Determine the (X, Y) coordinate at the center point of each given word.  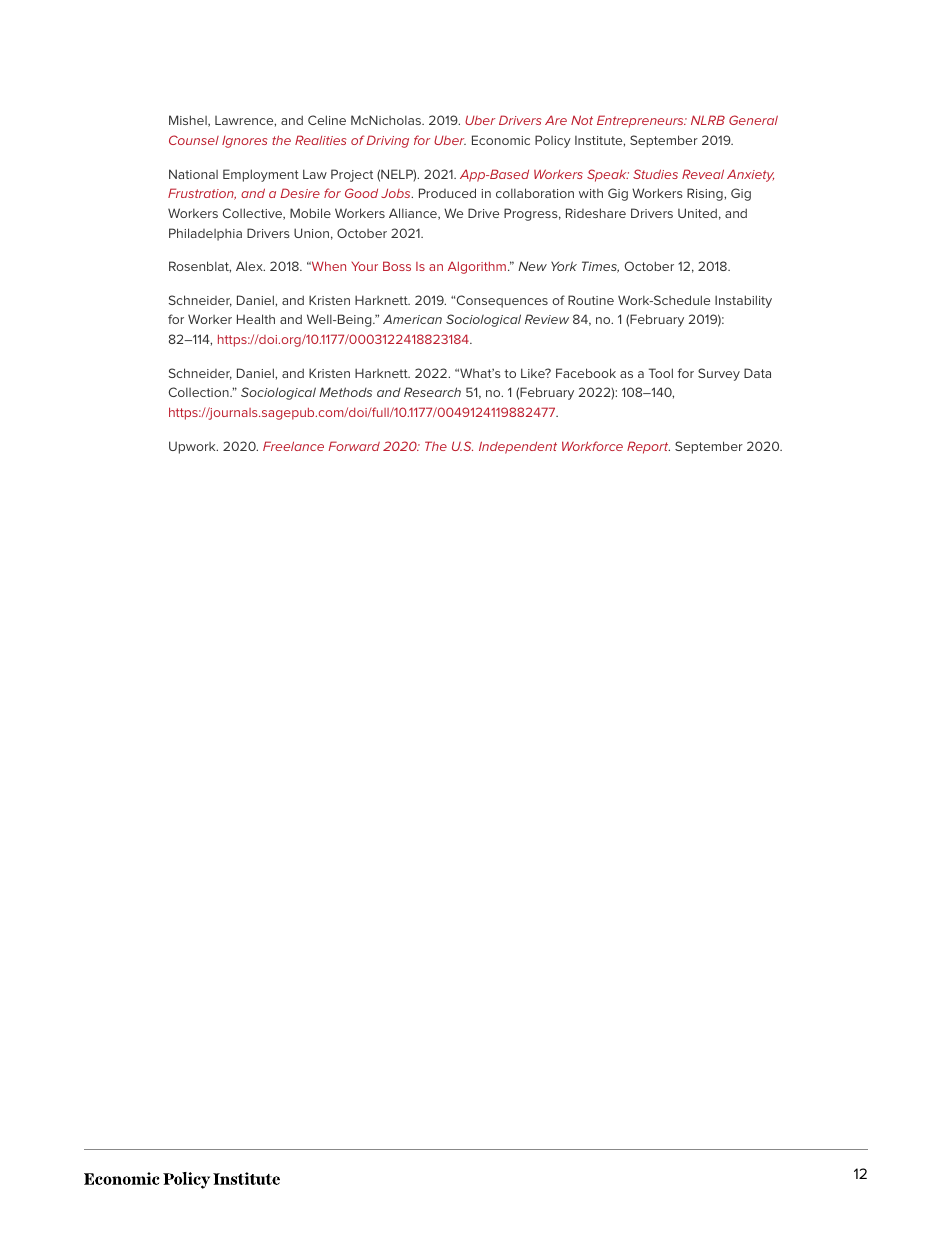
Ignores (245, 142)
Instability (743, 301)
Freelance (293, 446)
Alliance (414, 214)
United (697, 213)
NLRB (708, 120)
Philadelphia (205, 234)
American (412, 319)
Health (256, 319)
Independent (518, 447)
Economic (501, 140)
